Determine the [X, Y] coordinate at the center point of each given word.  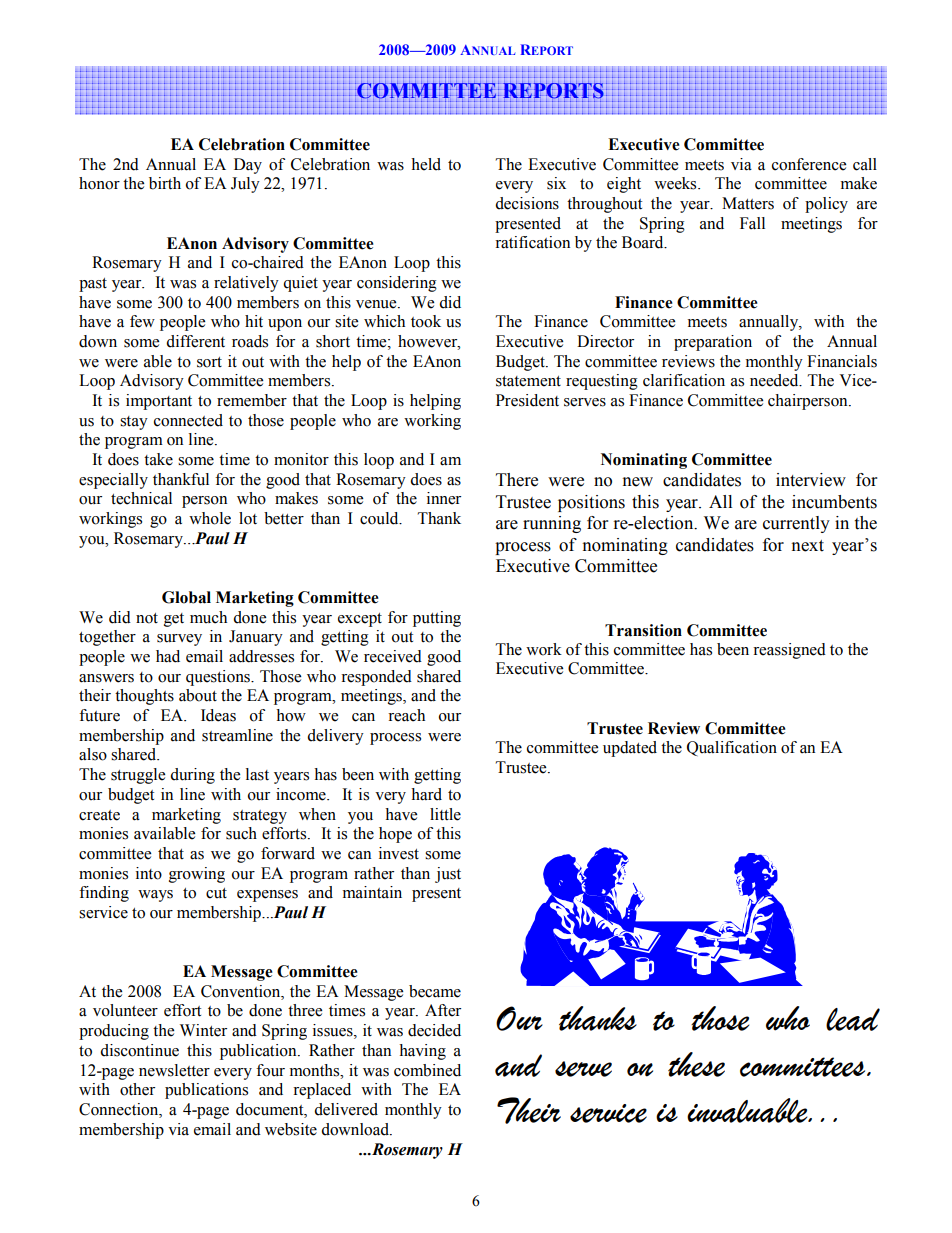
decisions [527, 203]
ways [155, 896]
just [448, 875]
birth [165, 183]
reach [406, 715]
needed [775, 380]
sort [209, 362]
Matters [748, 203]
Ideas [218, 715]
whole [210, 518]
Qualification [732, 748]
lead [853, 1019]
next [808, 546]
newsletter [174, 1070]
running [552, 524]
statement [528, 381]
